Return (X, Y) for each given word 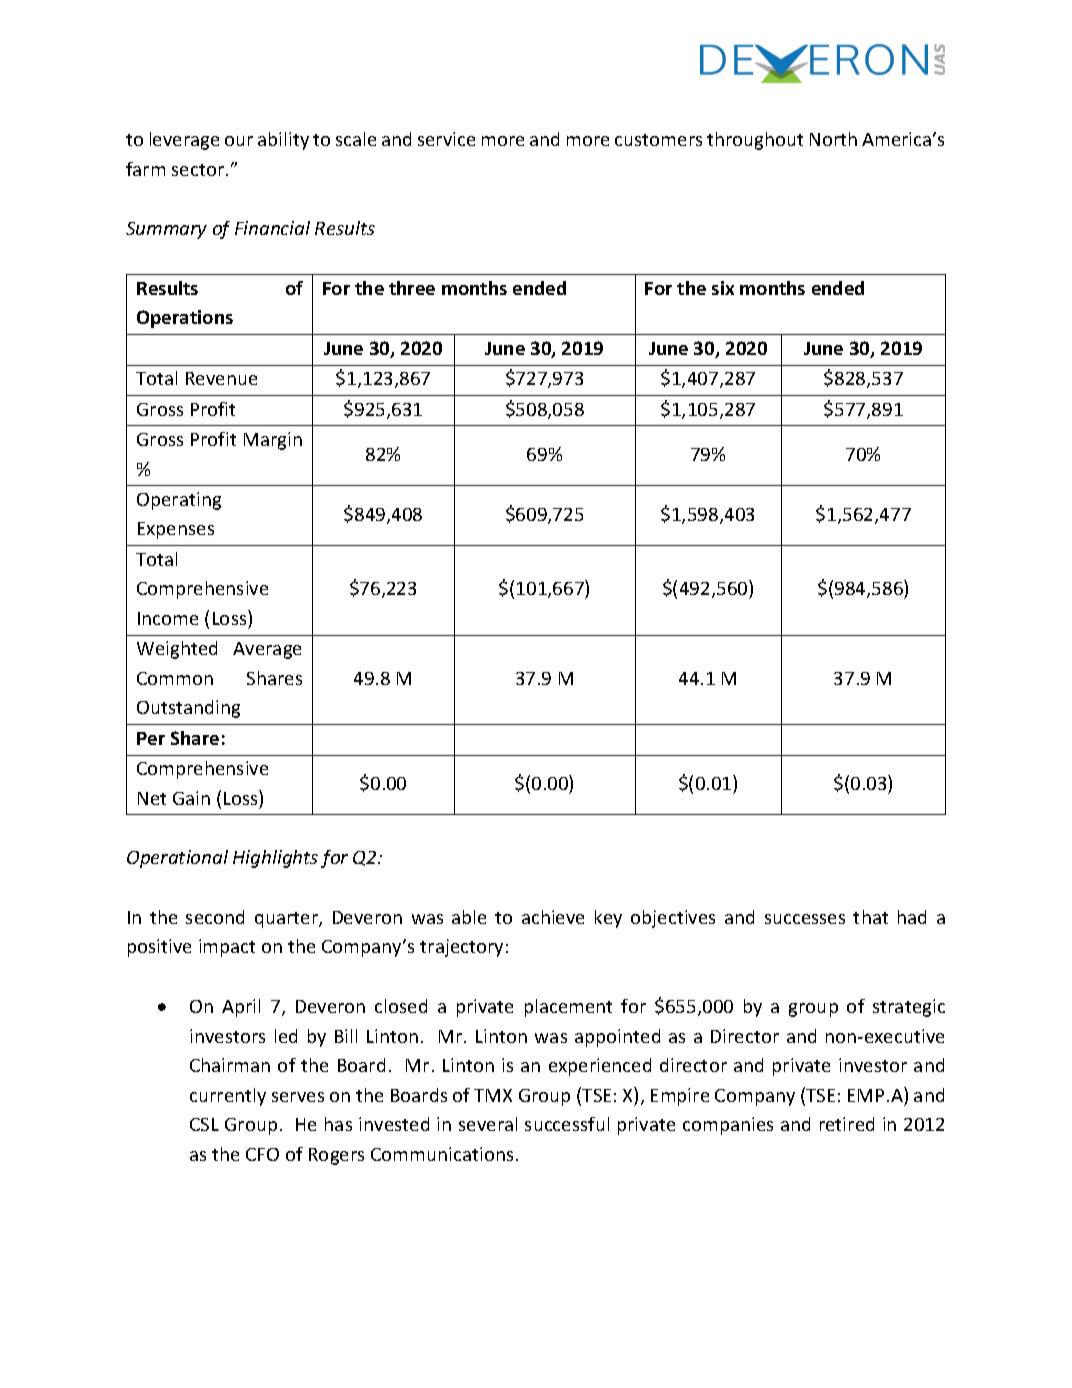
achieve (553, 917)
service (446, 139)
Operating (179, 501)
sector (199, 170)
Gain (191, 798)
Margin (273, 441)
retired (847, 1124)
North (833, 139)
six (723, 288)
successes (805, 919)
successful (567, 1124)
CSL (204, 1124)
